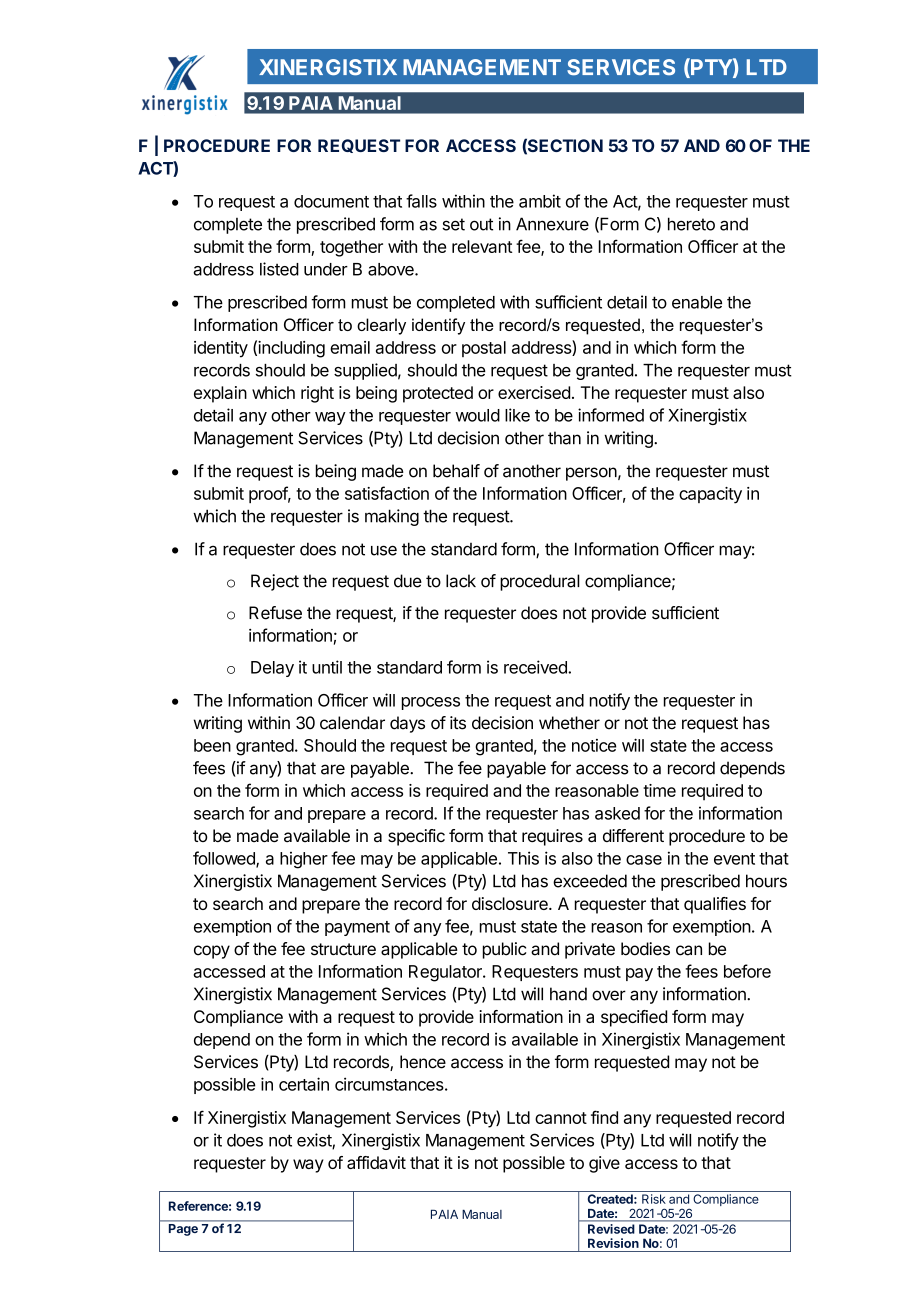 This page has height=1308, width=924. What do you see at coordinates (376, 1162) in the page?
I see `affidavit` at bounding box center [376, 1162].
